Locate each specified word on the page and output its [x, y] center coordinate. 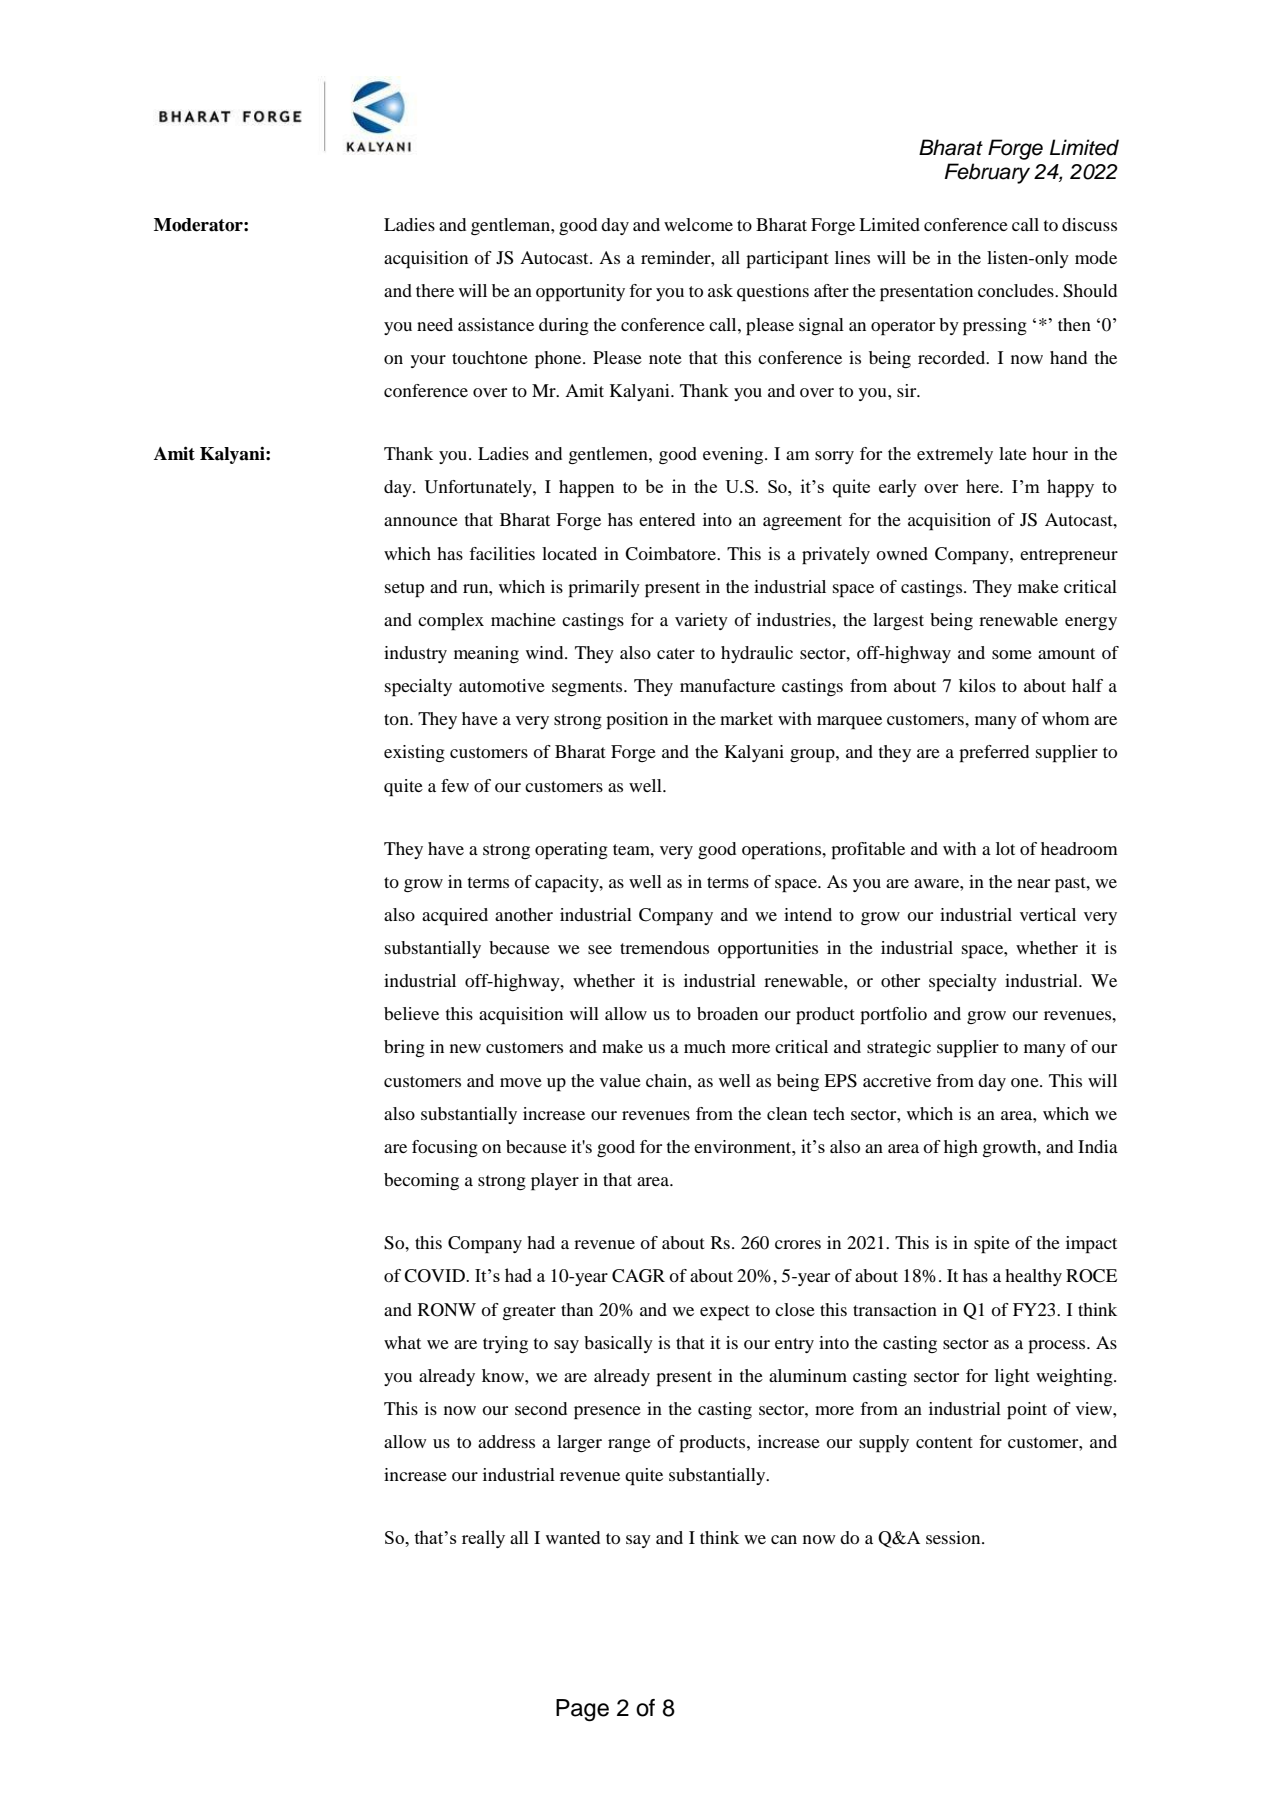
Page [582, 1710]
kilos [977, 685]
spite [992, 1245]
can [784, 1539]
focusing [445, 1148]
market [746, 718]
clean [787, 1113]
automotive [502, 685]
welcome [698, 224]
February [987, 173]
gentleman [511, 226]
